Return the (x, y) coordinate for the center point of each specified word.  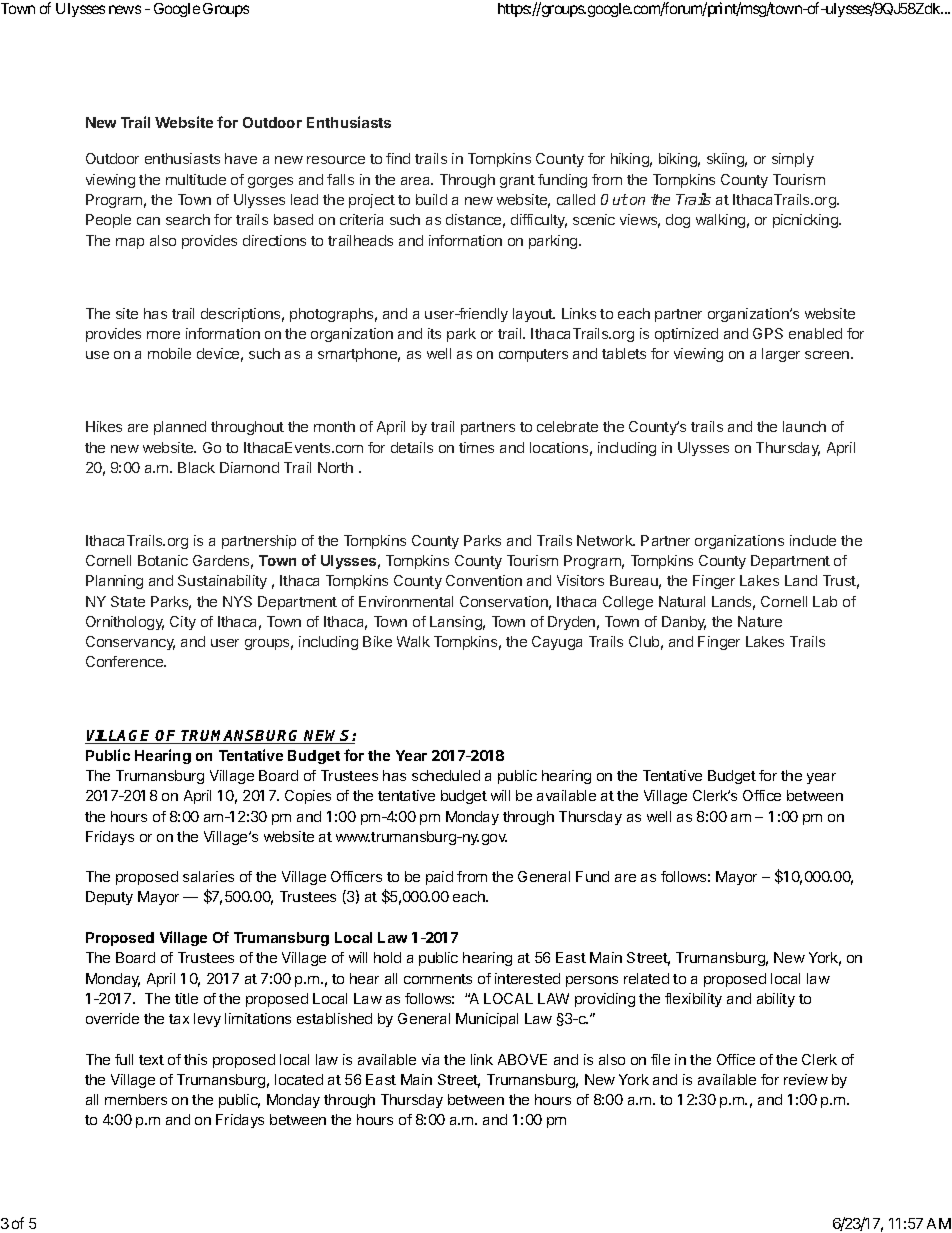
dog (678, 221)
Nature (760, 621)
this (195, 1059)
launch (804, 426)
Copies (308, 797)
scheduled (446, 775)
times (476, 447)
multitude (196, 179)
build (431, 199)
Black (196, 467)
